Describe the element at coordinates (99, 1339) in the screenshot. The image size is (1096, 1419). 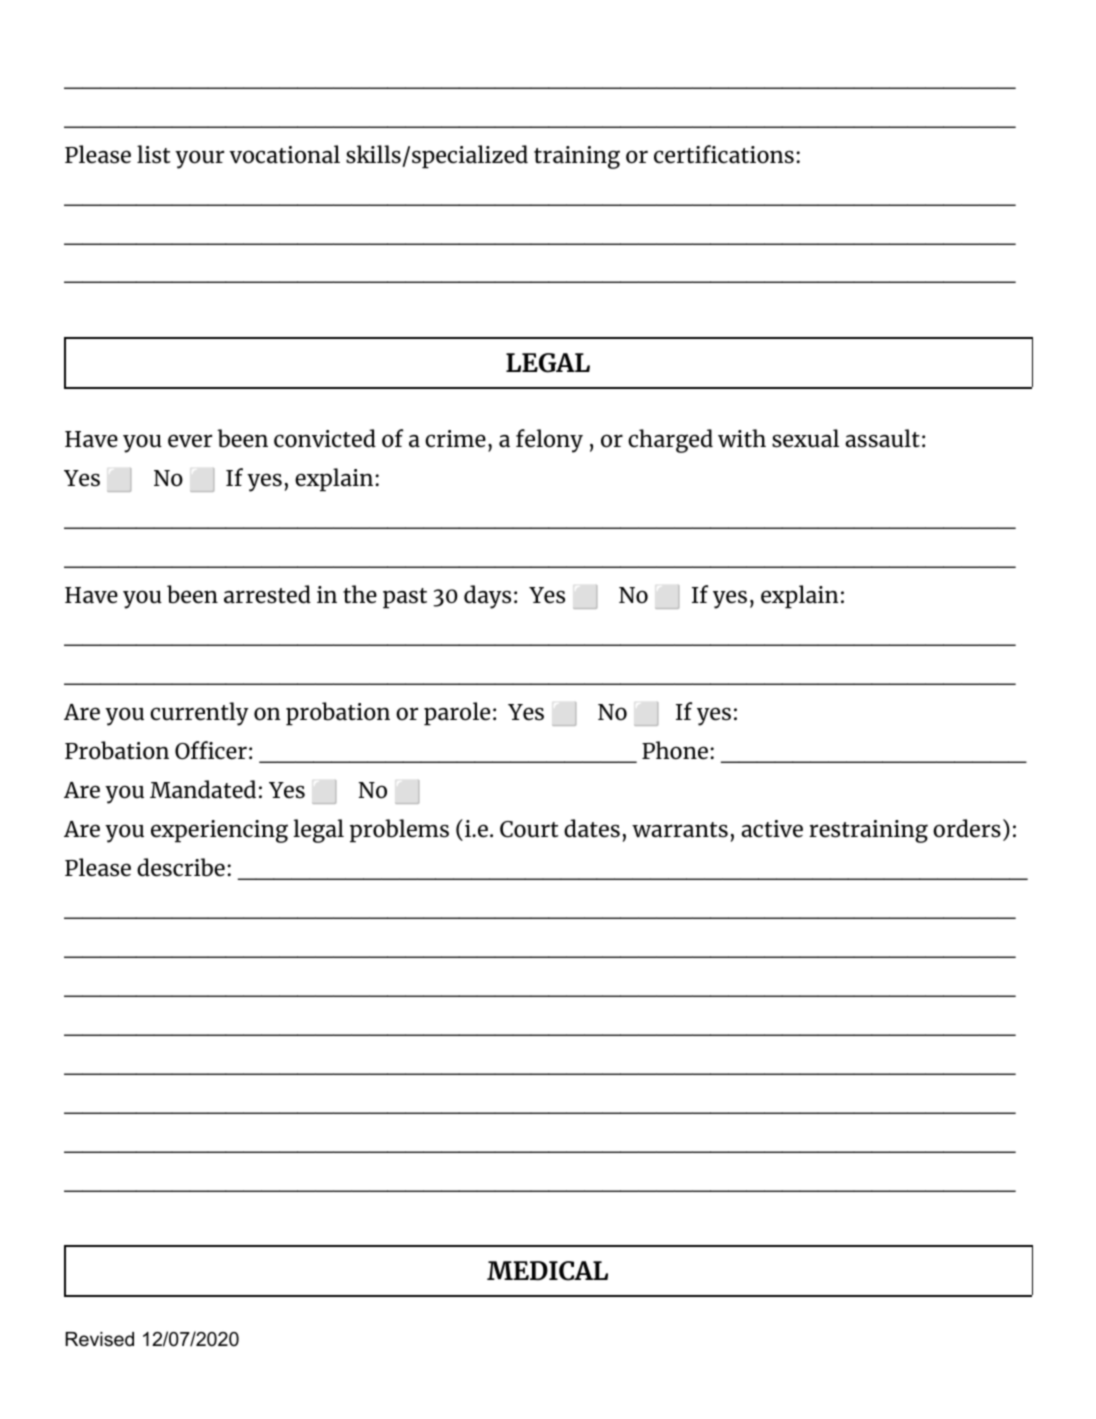
I see `Revised` at that location.
